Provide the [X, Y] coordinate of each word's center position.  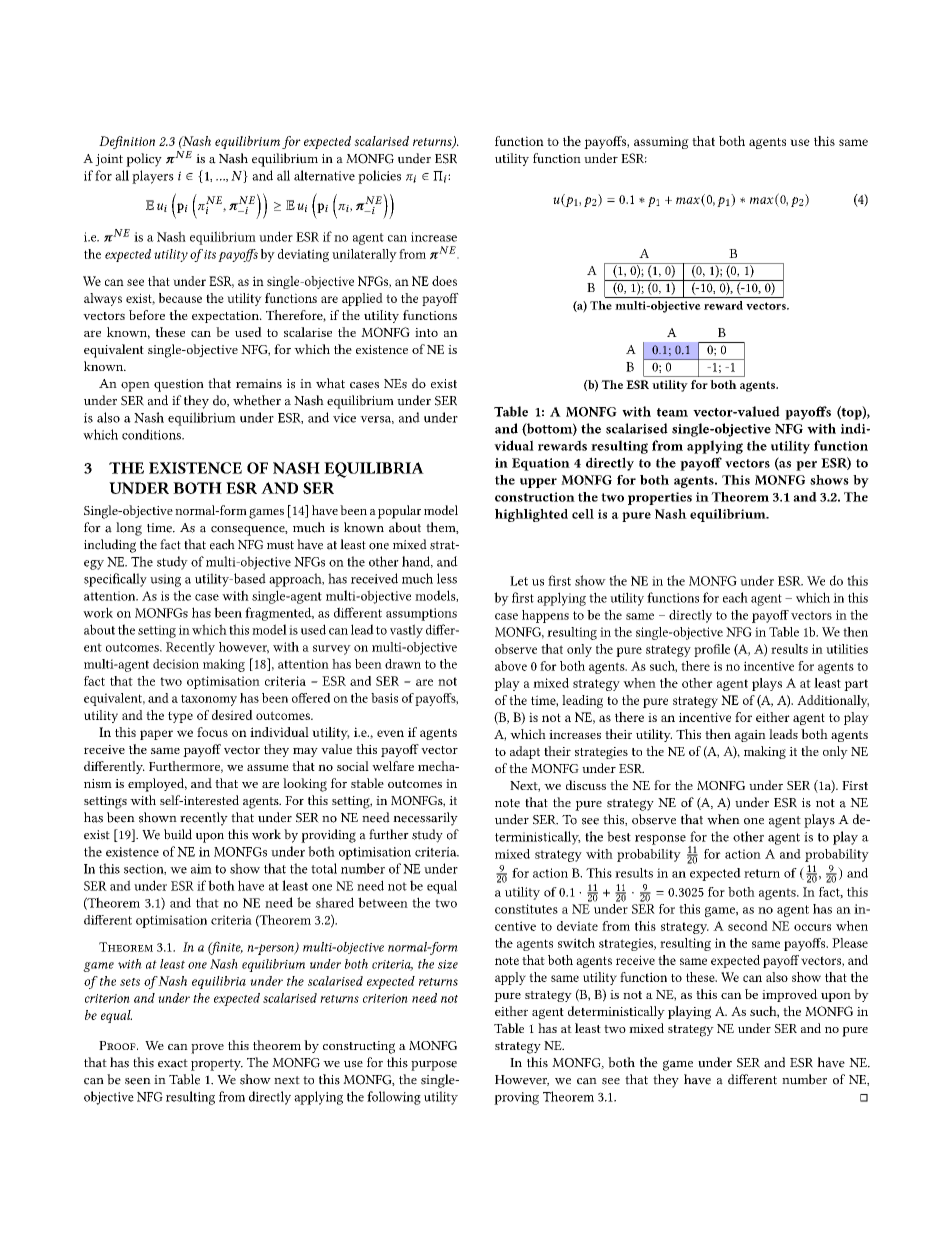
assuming [661, 142]
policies [379, 177]
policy [144, 160]
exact [173, 1063]
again [750, 736]
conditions [152, 434]
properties [660, 498]
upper [538, 483]
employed [157, 785]
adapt [525, 752]
